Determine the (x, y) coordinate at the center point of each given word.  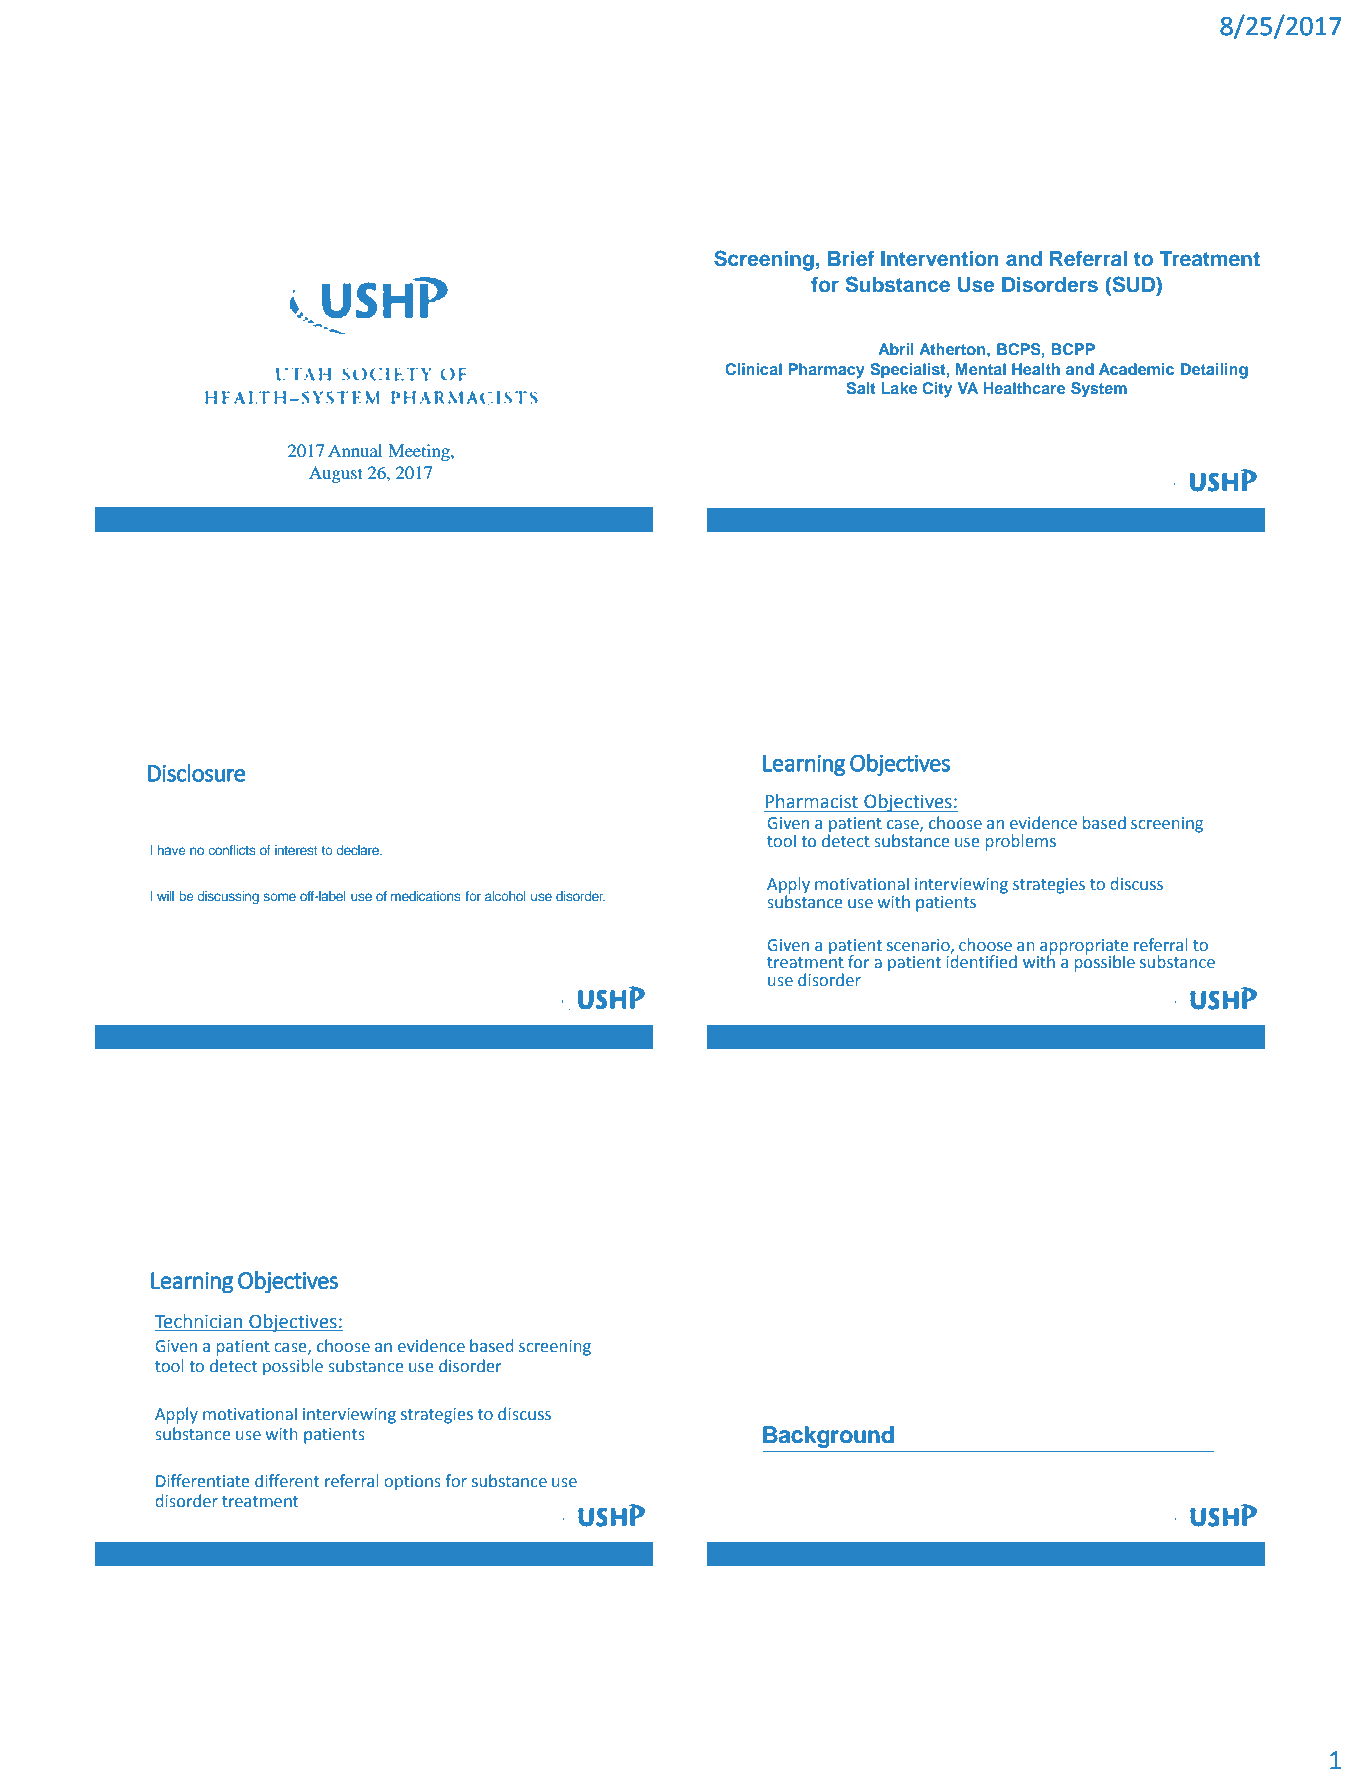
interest (296, 850)
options (412, 1483)
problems (1020, 842)
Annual (355, 450)
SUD (1133, 284)
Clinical (753, 369)
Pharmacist (812, 802)
